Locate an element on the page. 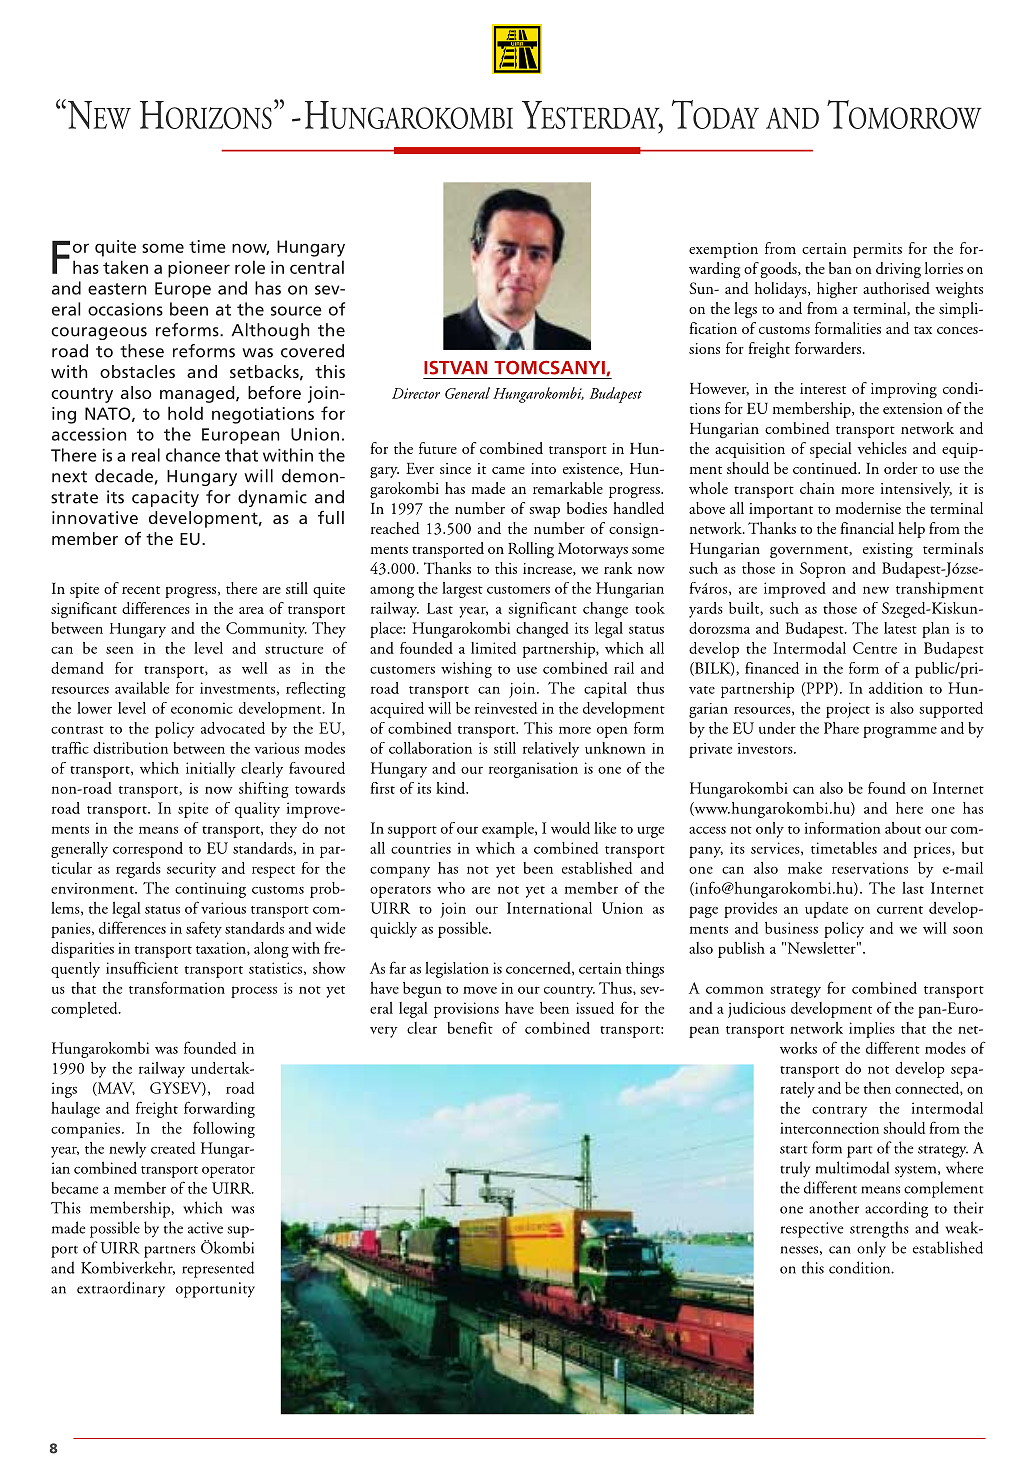 The width and height of the page is (1034, 1462). represented is located at coordinates (218, 1269).
